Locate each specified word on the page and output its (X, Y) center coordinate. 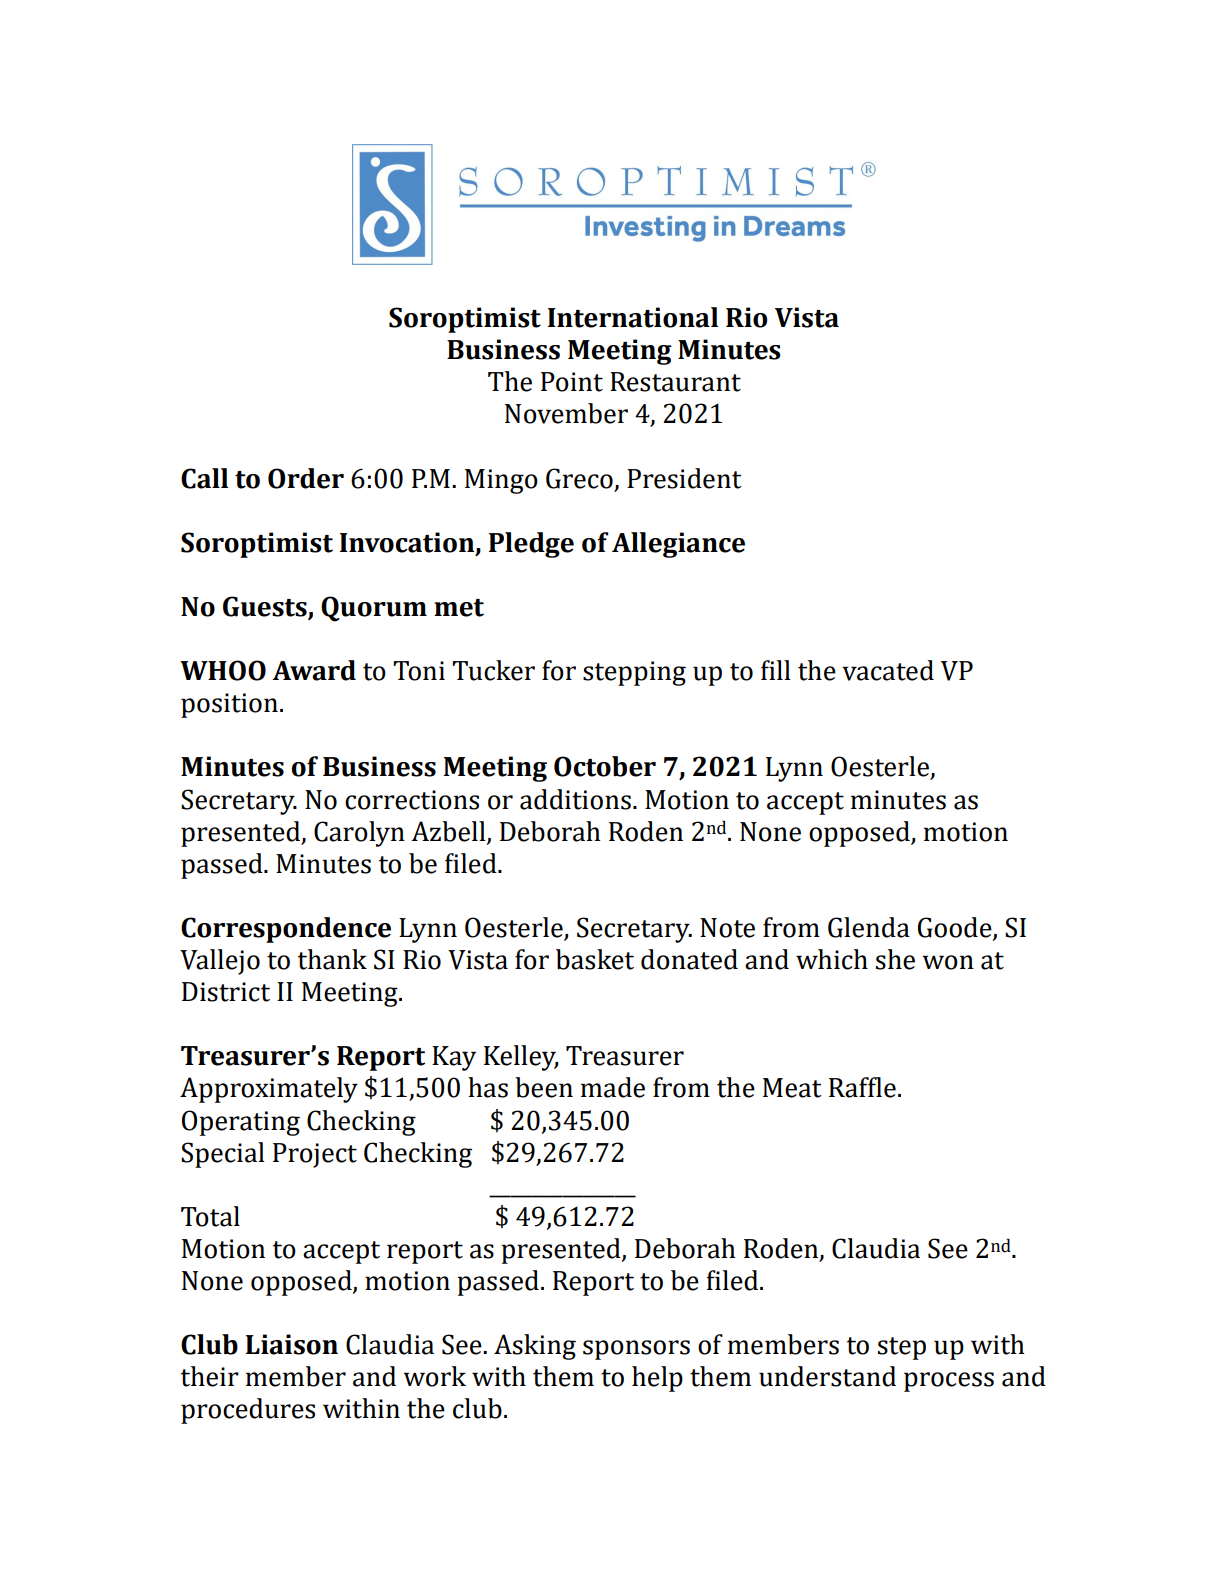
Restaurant (675, 382)
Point (572, 382)
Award (314, 670)
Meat (792, 1088)
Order (306, 478)
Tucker (493, 670)
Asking (535, 1347)
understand (827, 1376)
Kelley (521, 1058)
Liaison (292, 1344)
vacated (888, 670)
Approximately (269, 1090)
